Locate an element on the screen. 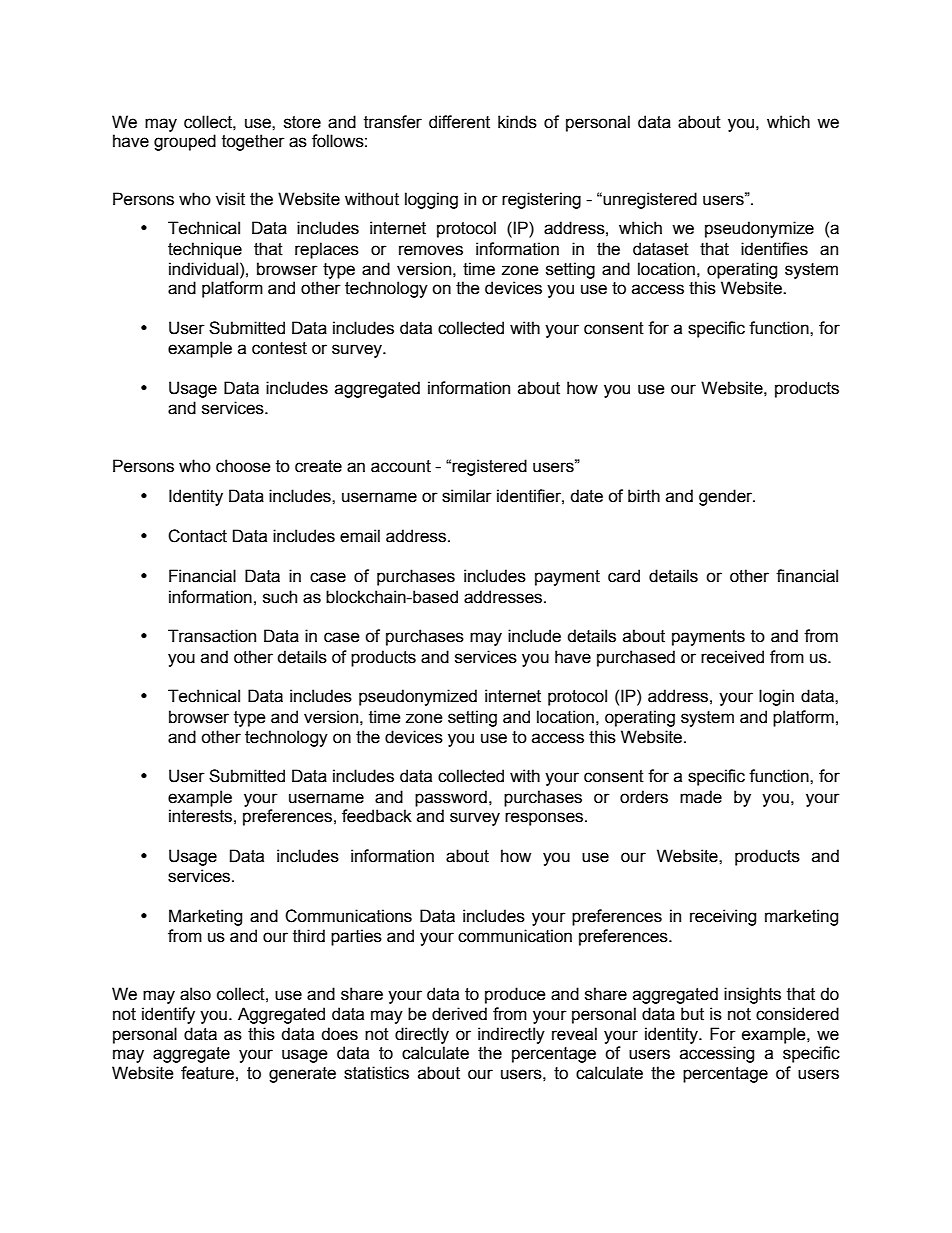 The height and width of the screenshot is (1233, 952). received is located at coordinates (732, 657).
